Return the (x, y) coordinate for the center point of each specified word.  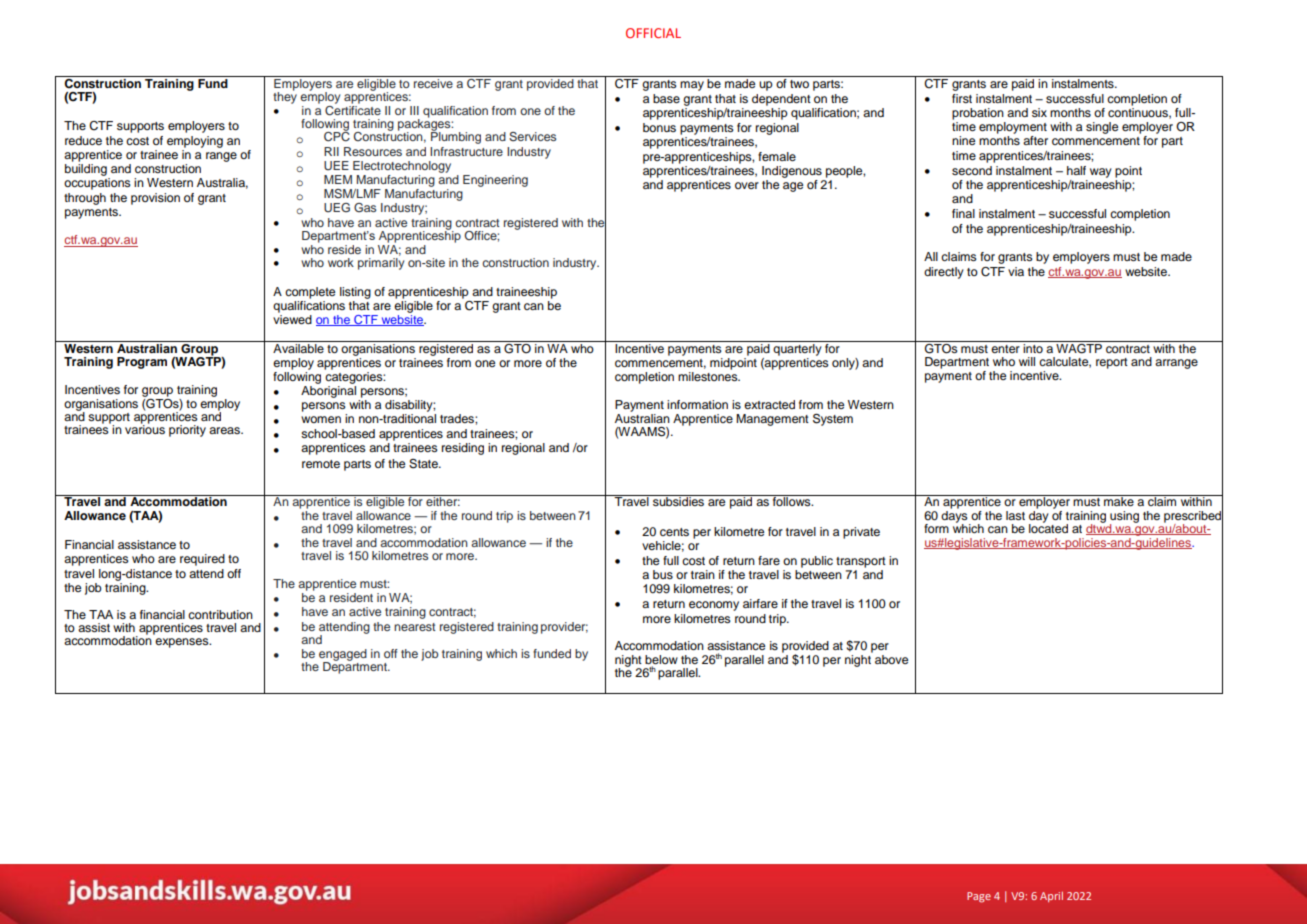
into (1033, 347)
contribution (220, 614)
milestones (709, 376)
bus (663, 574)
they (285, 97)
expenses (183, 643)
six (1039, 112)
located (1048, 527)
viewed (292, 319)
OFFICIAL (653, 33)
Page (979, 897)
